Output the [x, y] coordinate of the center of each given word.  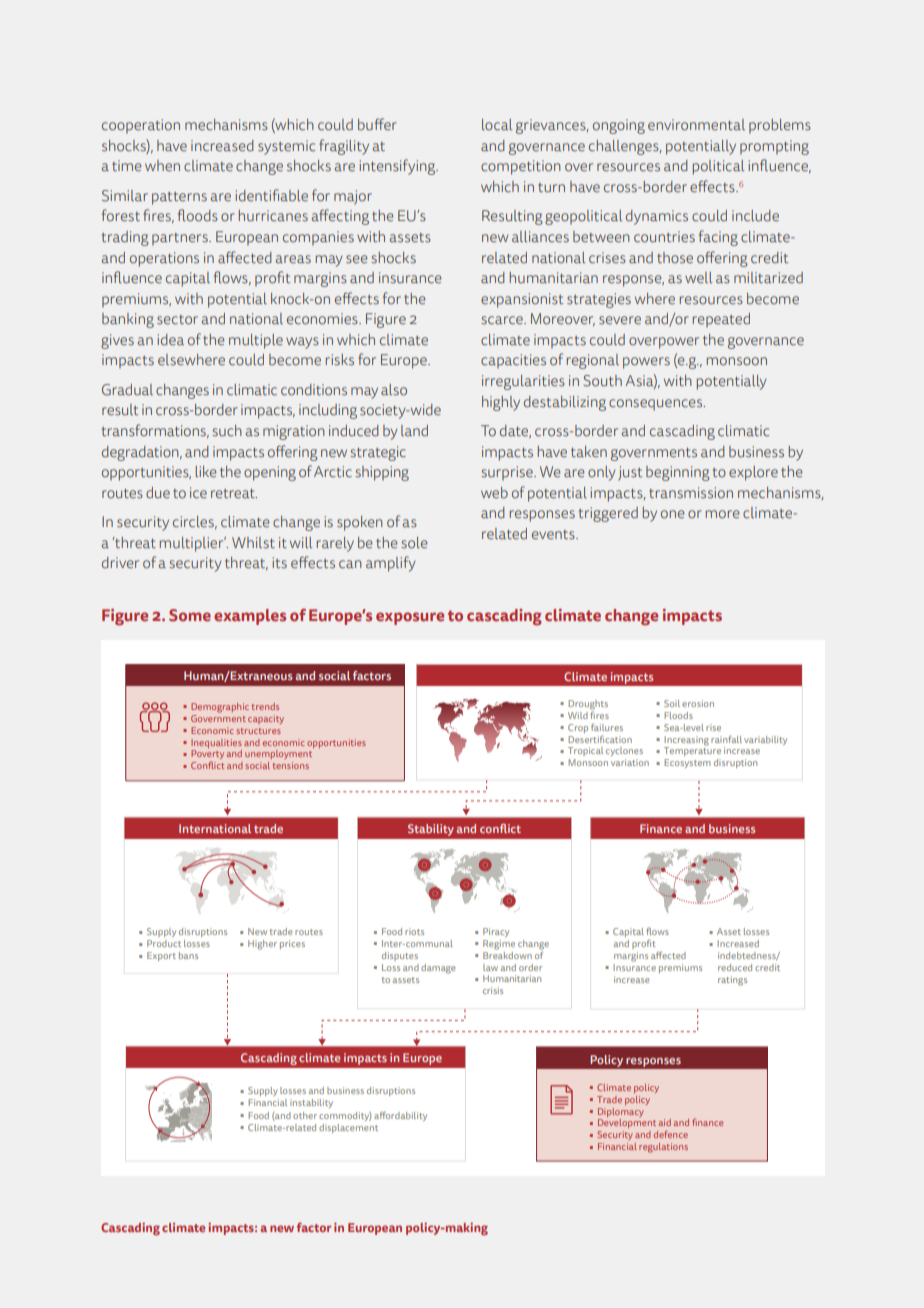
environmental [696, 125]
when [162, 166]
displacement [348, 1128]
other [305, 1115]
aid [665, 1122]
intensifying [399, 167]
